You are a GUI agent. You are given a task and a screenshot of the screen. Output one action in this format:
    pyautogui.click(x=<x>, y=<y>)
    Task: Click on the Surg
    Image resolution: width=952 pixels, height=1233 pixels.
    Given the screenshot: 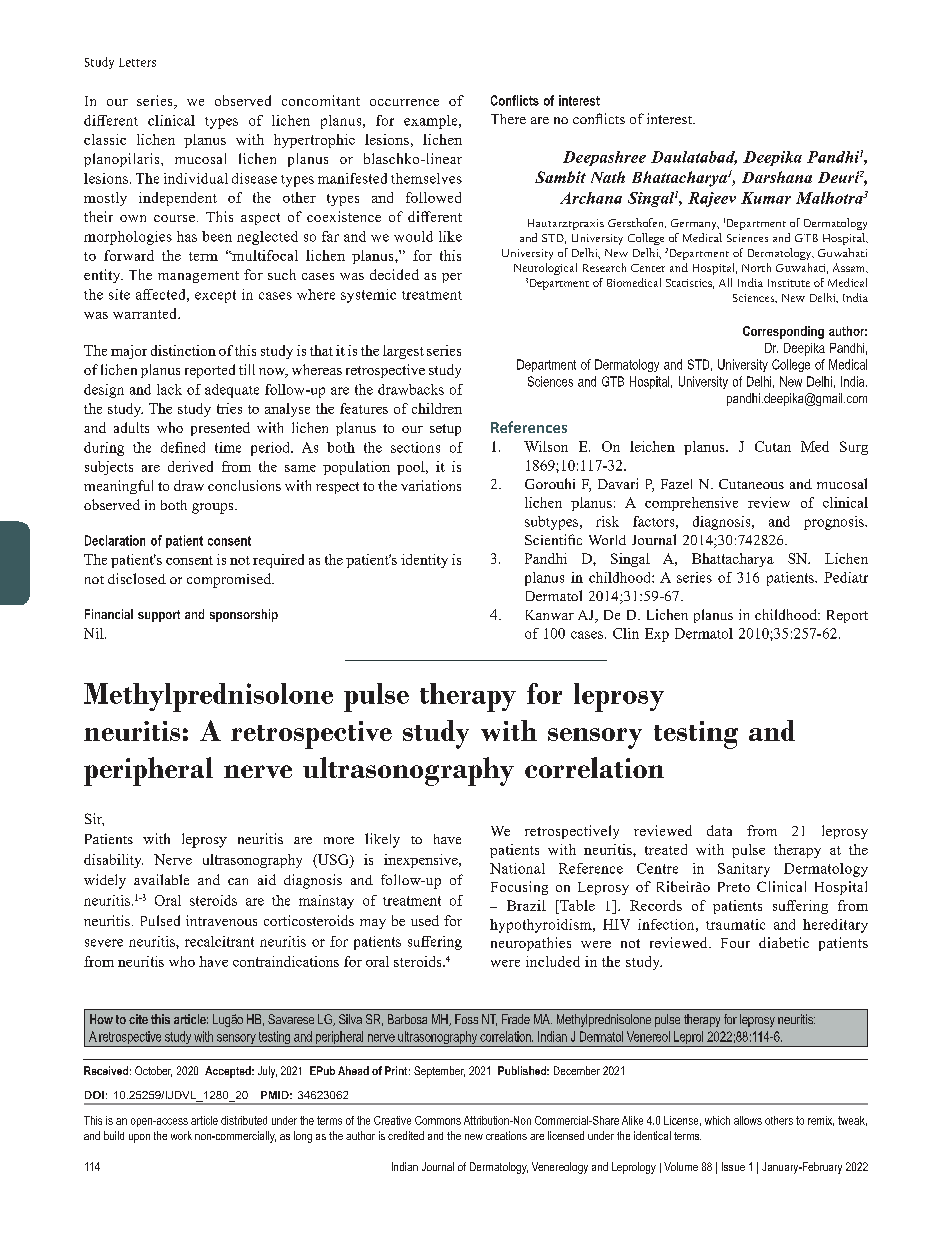 What is the action you would take?
    pyautogui.click(x=854, y=448)
